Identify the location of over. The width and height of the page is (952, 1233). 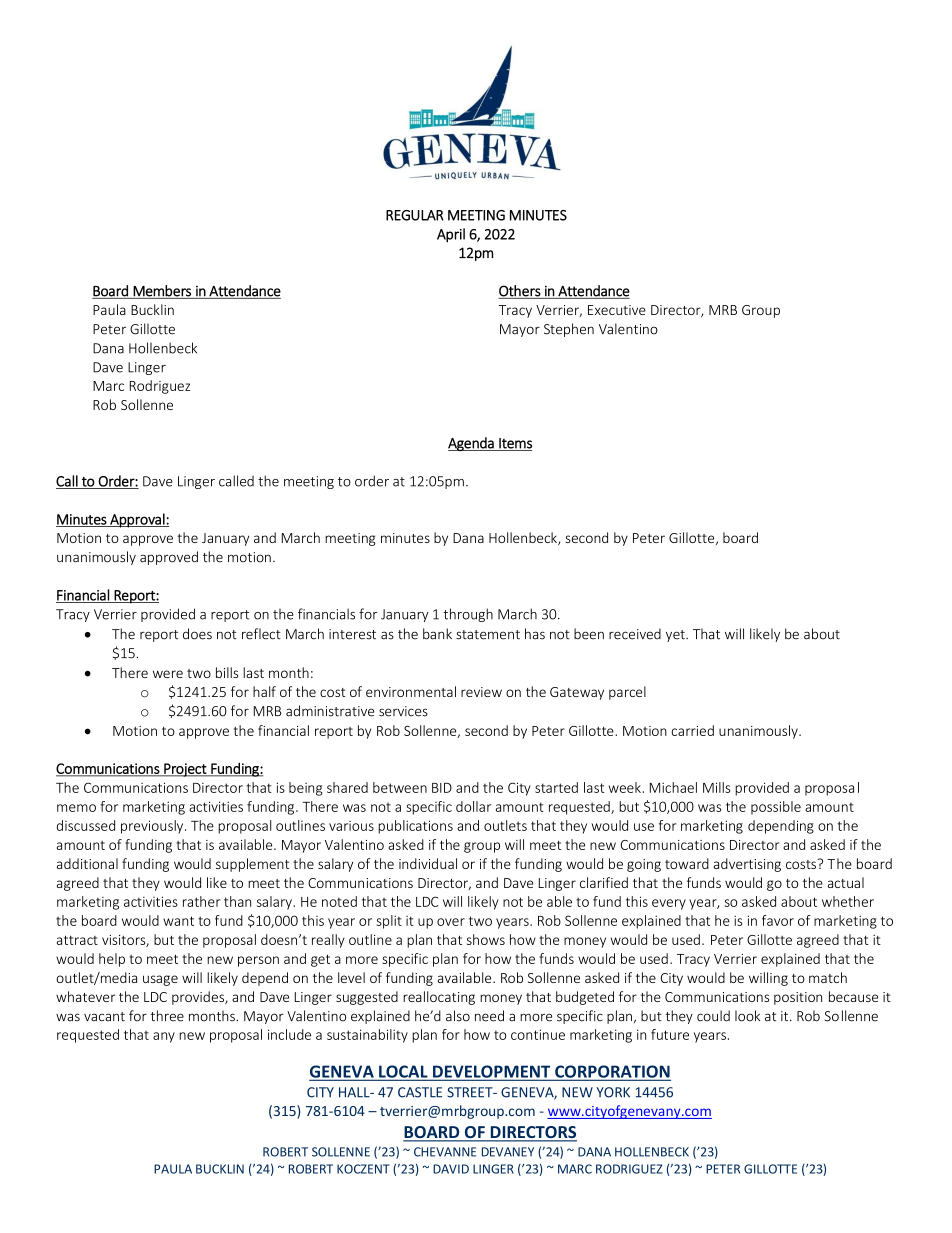
(451, 922).
